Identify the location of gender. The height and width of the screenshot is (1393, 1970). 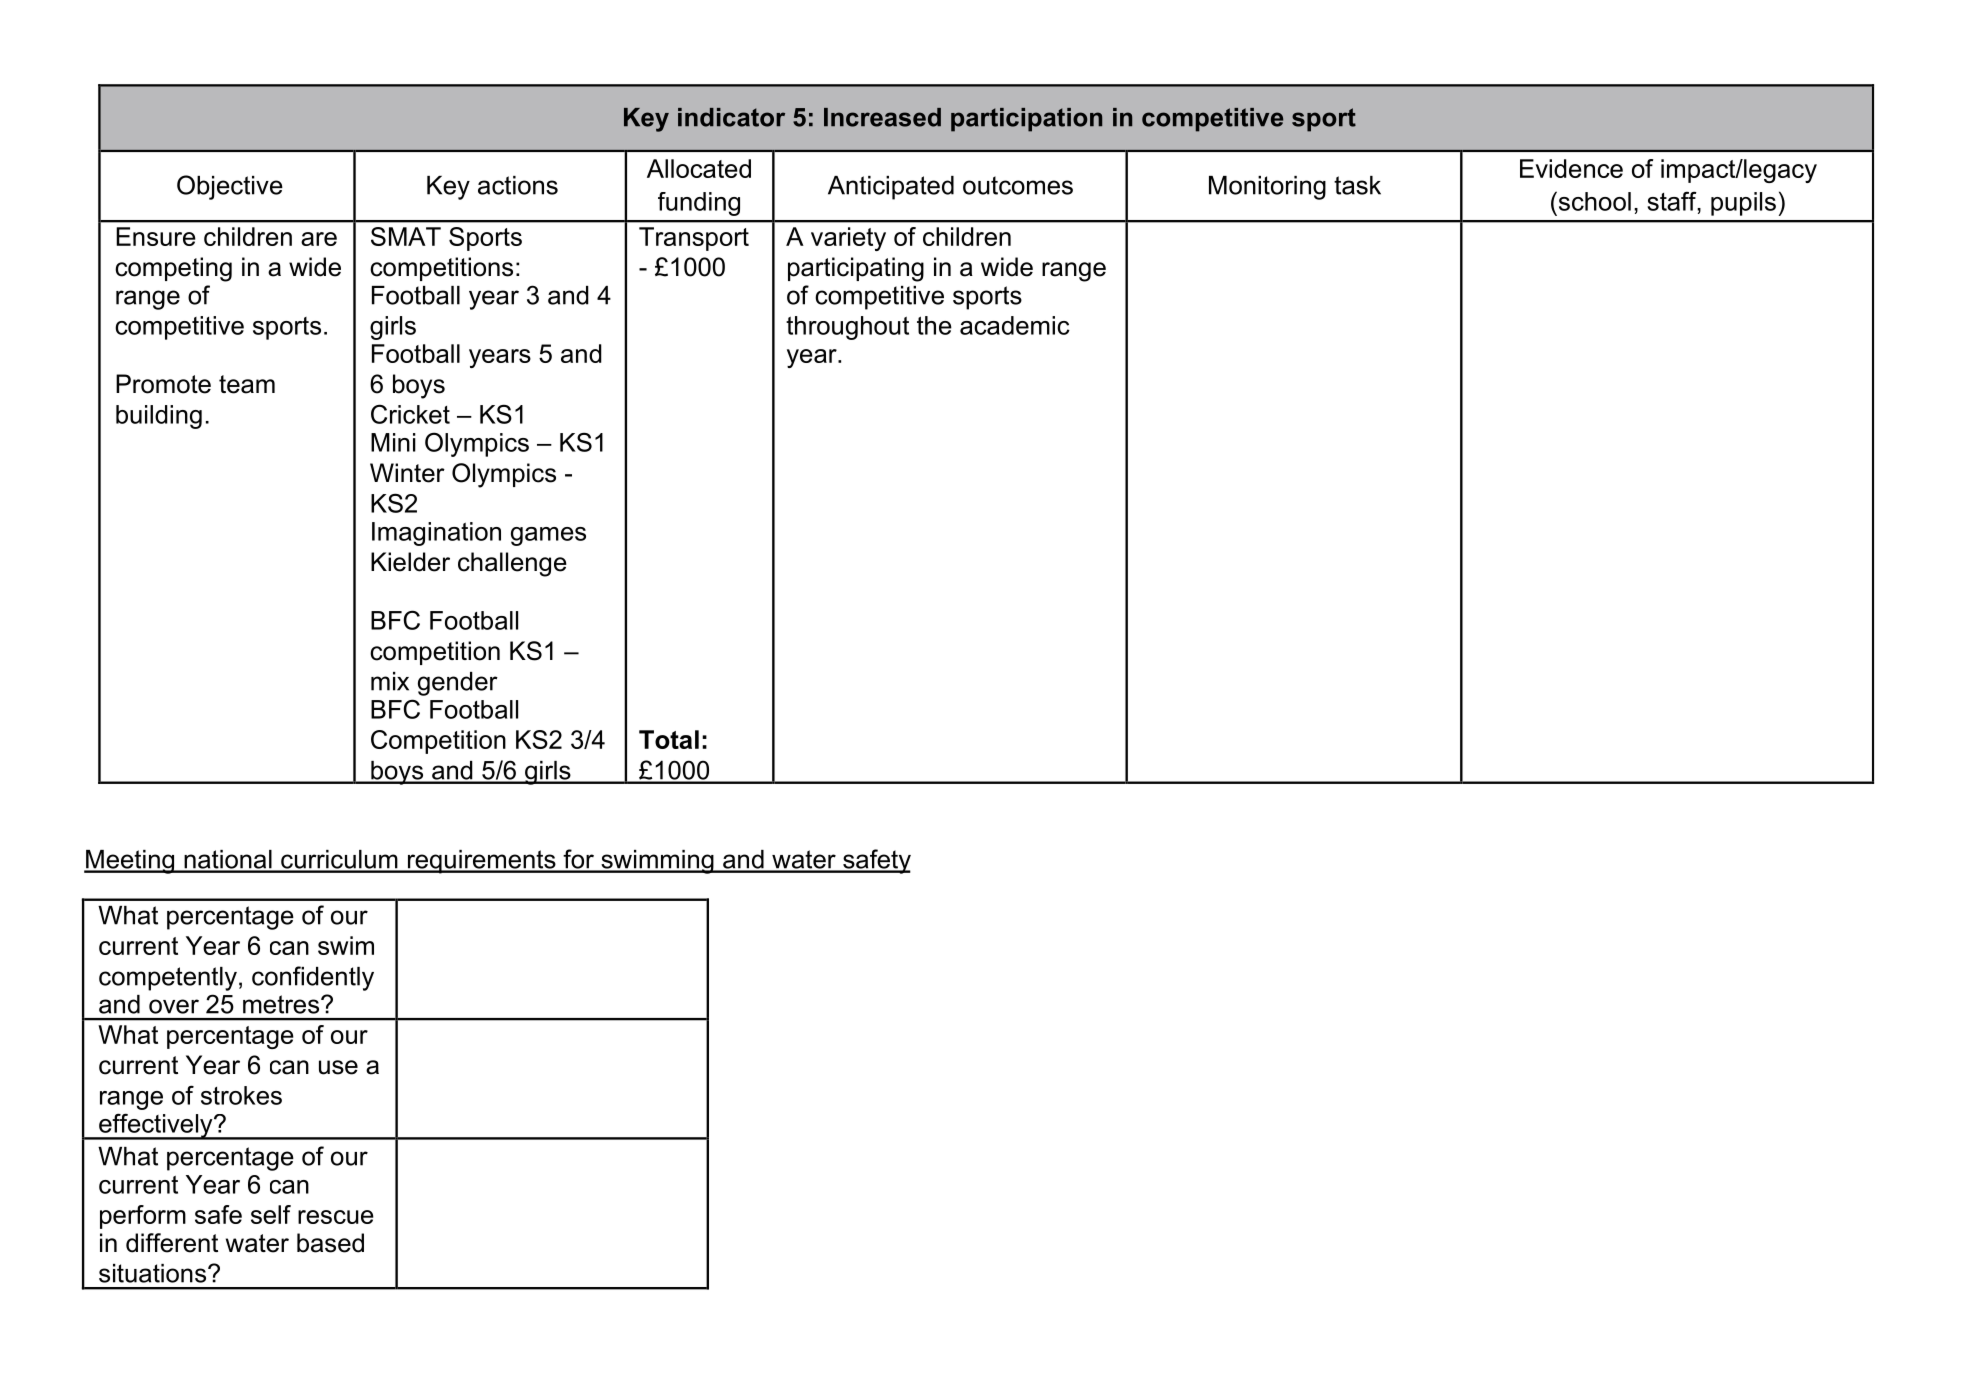
(458, 684).
